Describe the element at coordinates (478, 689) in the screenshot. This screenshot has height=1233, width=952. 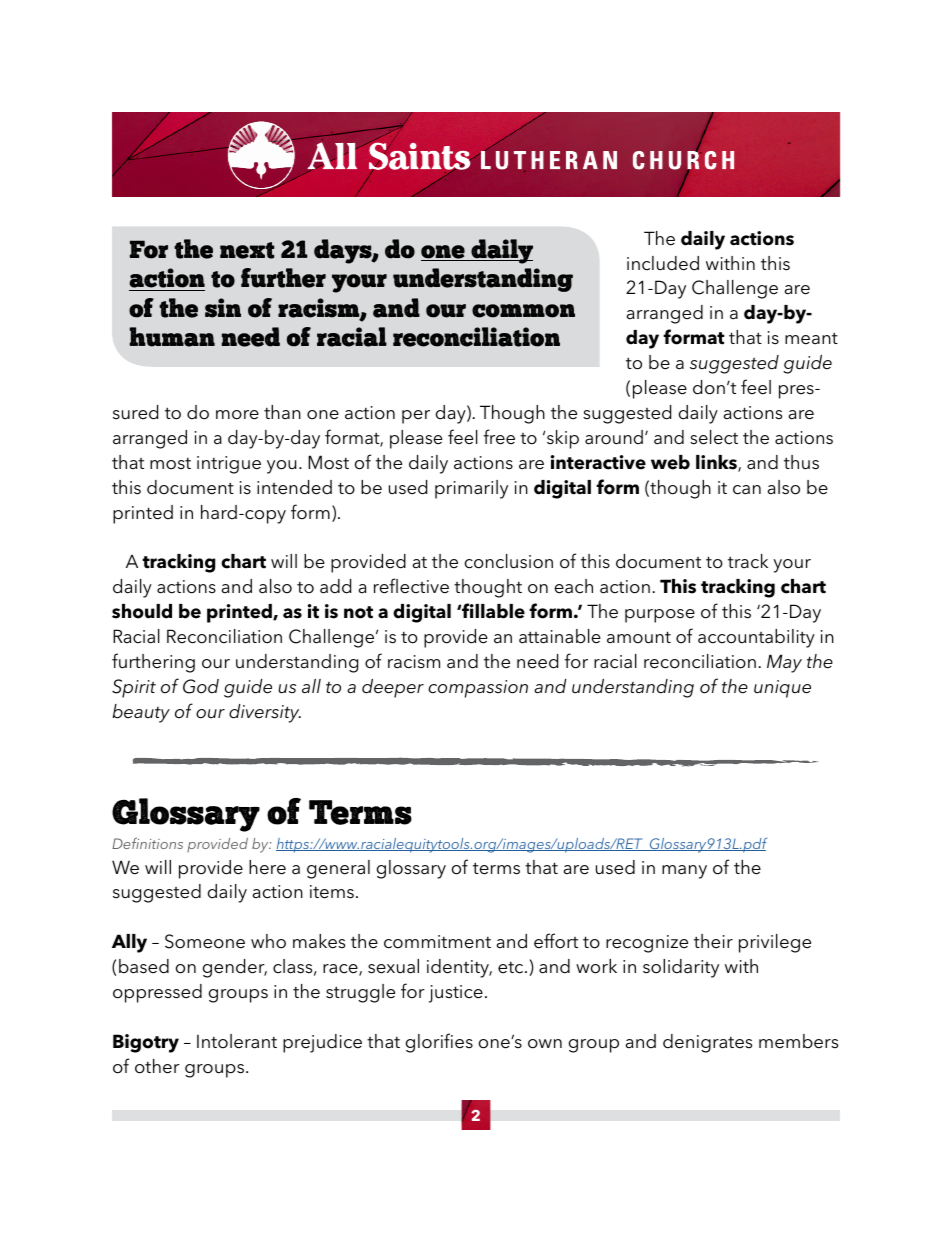
I see `compassion` at that location.
